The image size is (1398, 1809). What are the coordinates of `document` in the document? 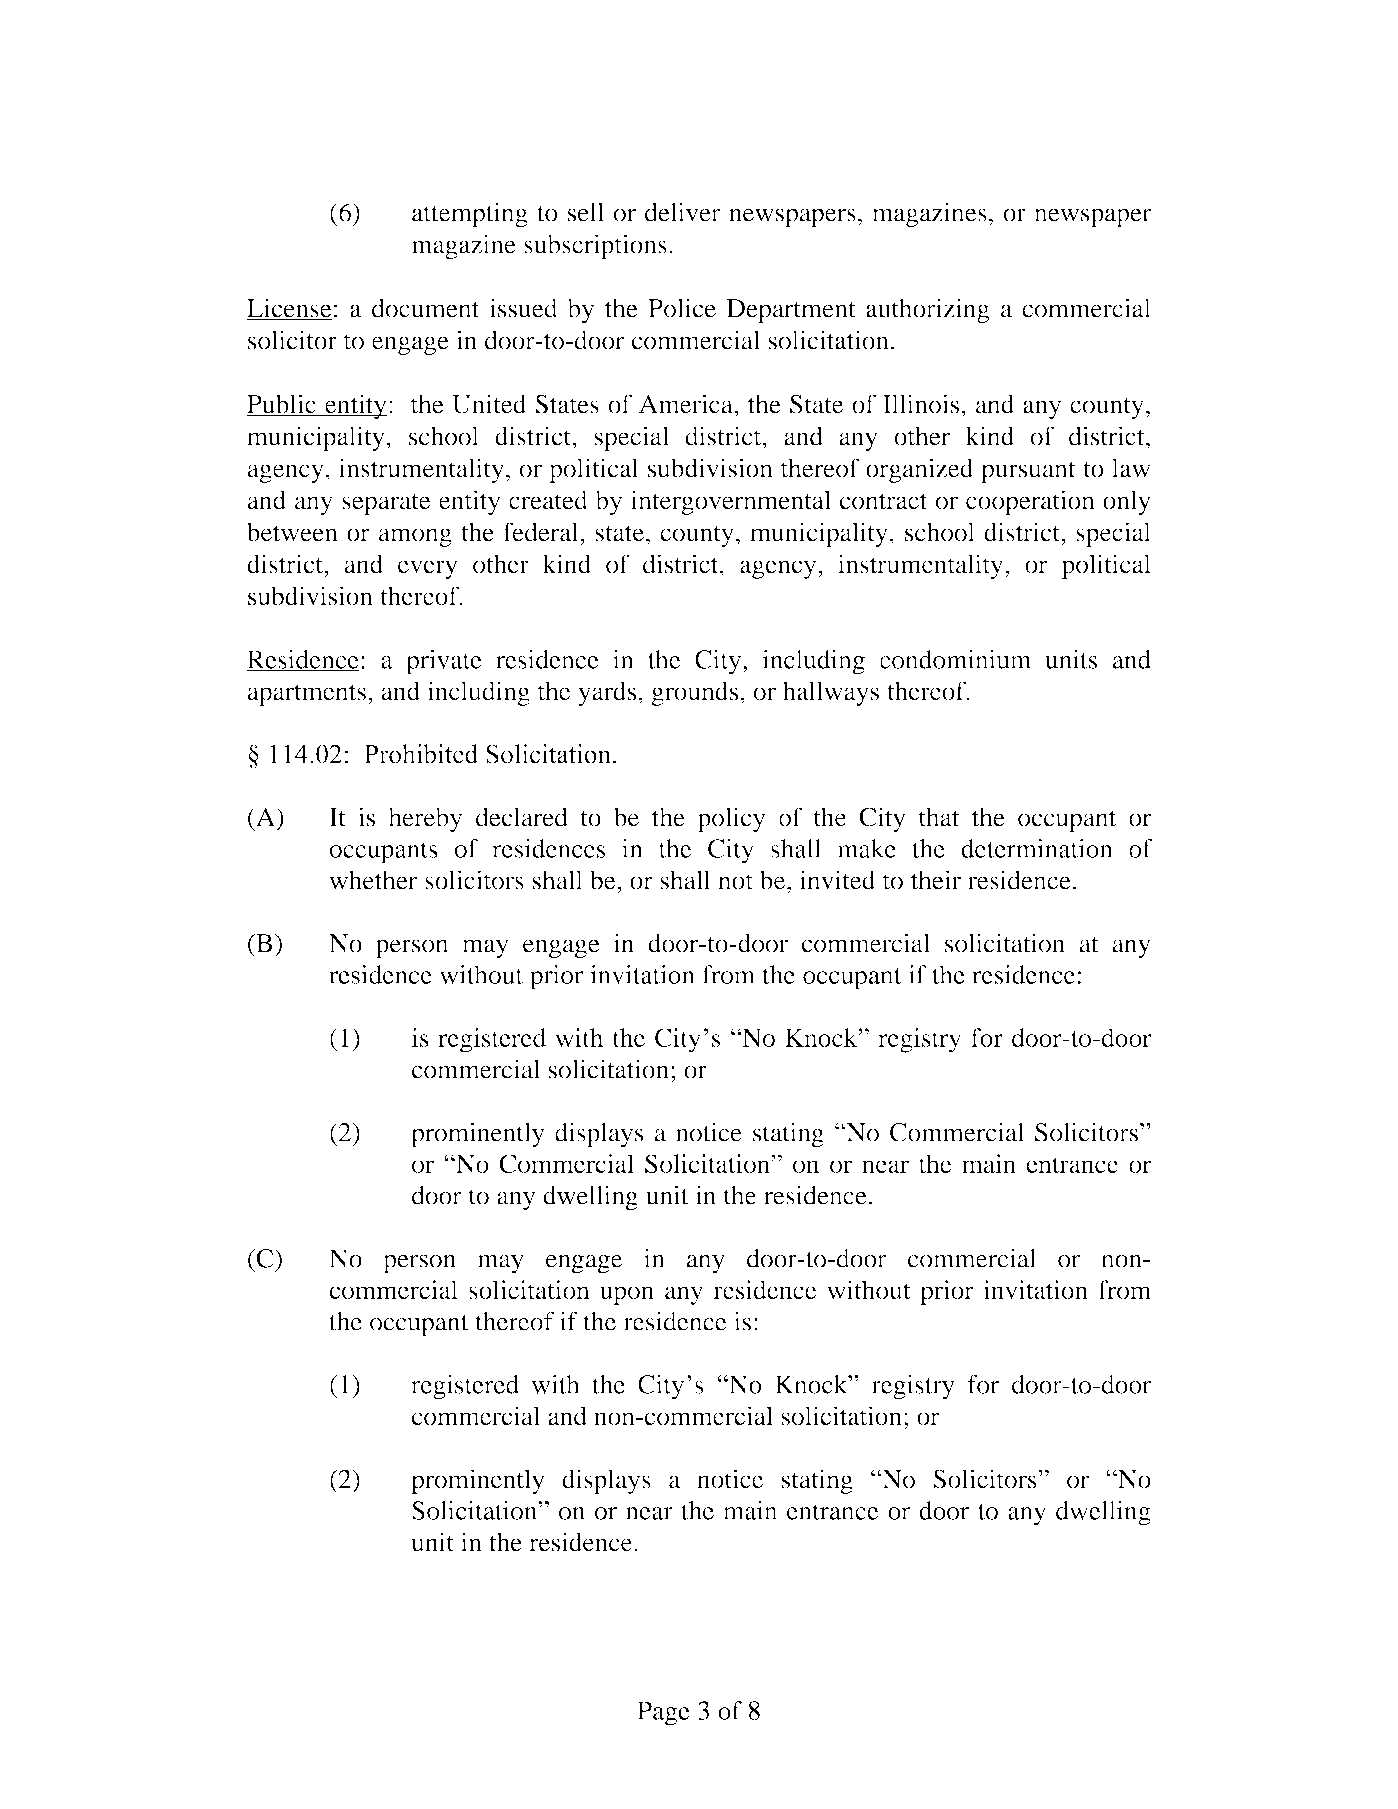 It's located at (425, 308).
